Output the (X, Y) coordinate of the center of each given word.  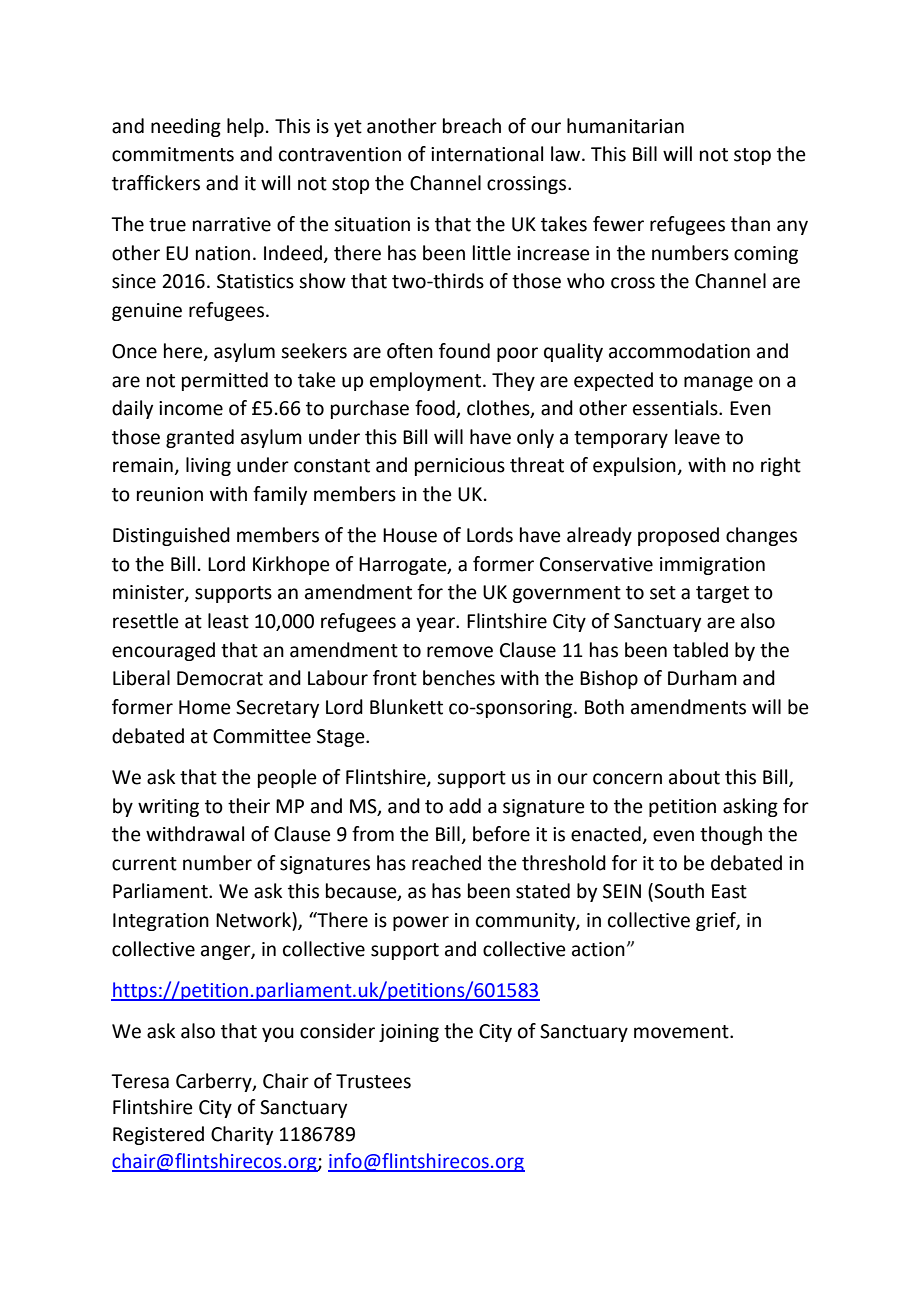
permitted (225, 381)
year (436, 624)
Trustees (373, 1081)
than (750, 224)
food (436, 409)
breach (472, 126)
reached (446, 863)
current (144, 864)
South (679, 891)
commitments (173, 154)
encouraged (163, 651)
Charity (242, 1135)
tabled (700, 650)
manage (718, 383)
